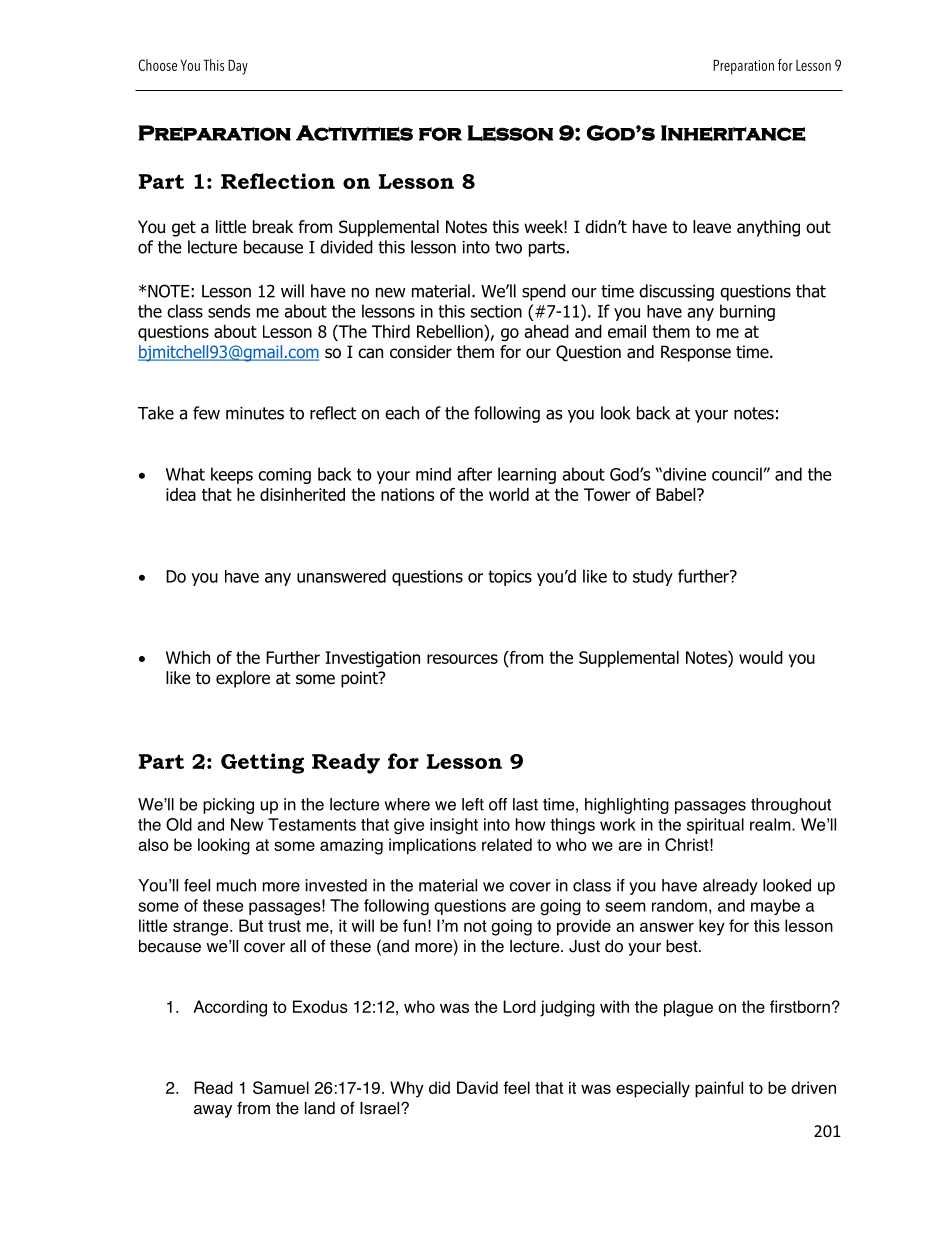 This screenshot has height=1242, width=952. I want to click on after, so click(474, 474).
